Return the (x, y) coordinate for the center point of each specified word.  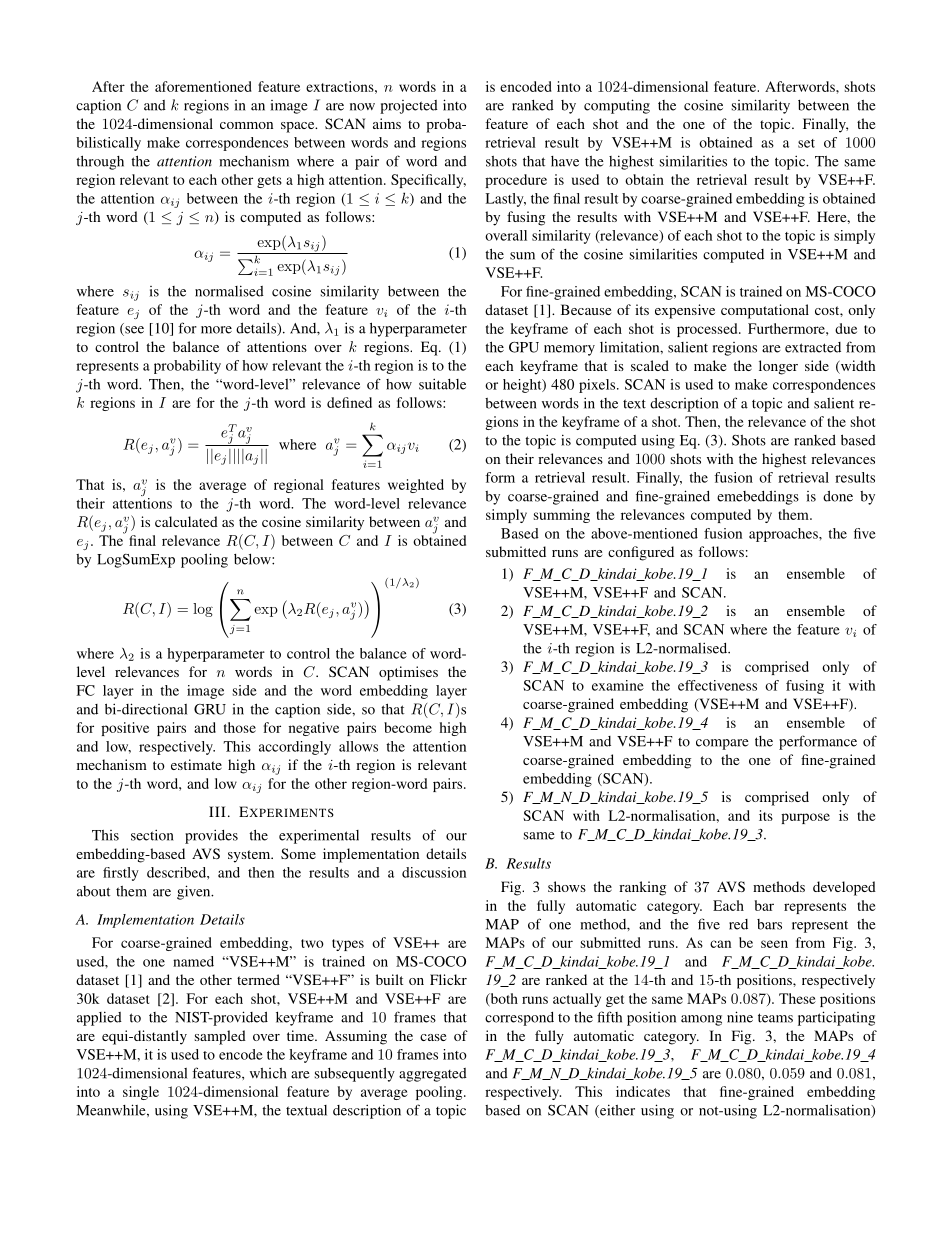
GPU (524, 347)
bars (769, 924)
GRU (210, 709)
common (246, 125)
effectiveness (717, 685)
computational (765, 311)
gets (269, 182)
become (408, 727)
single (141, 1093)
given (195, 892)
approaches (784, 535)
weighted (416, 486)
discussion (434, 872)
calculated (186, 521)
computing (617, 106)
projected (409, 107)
